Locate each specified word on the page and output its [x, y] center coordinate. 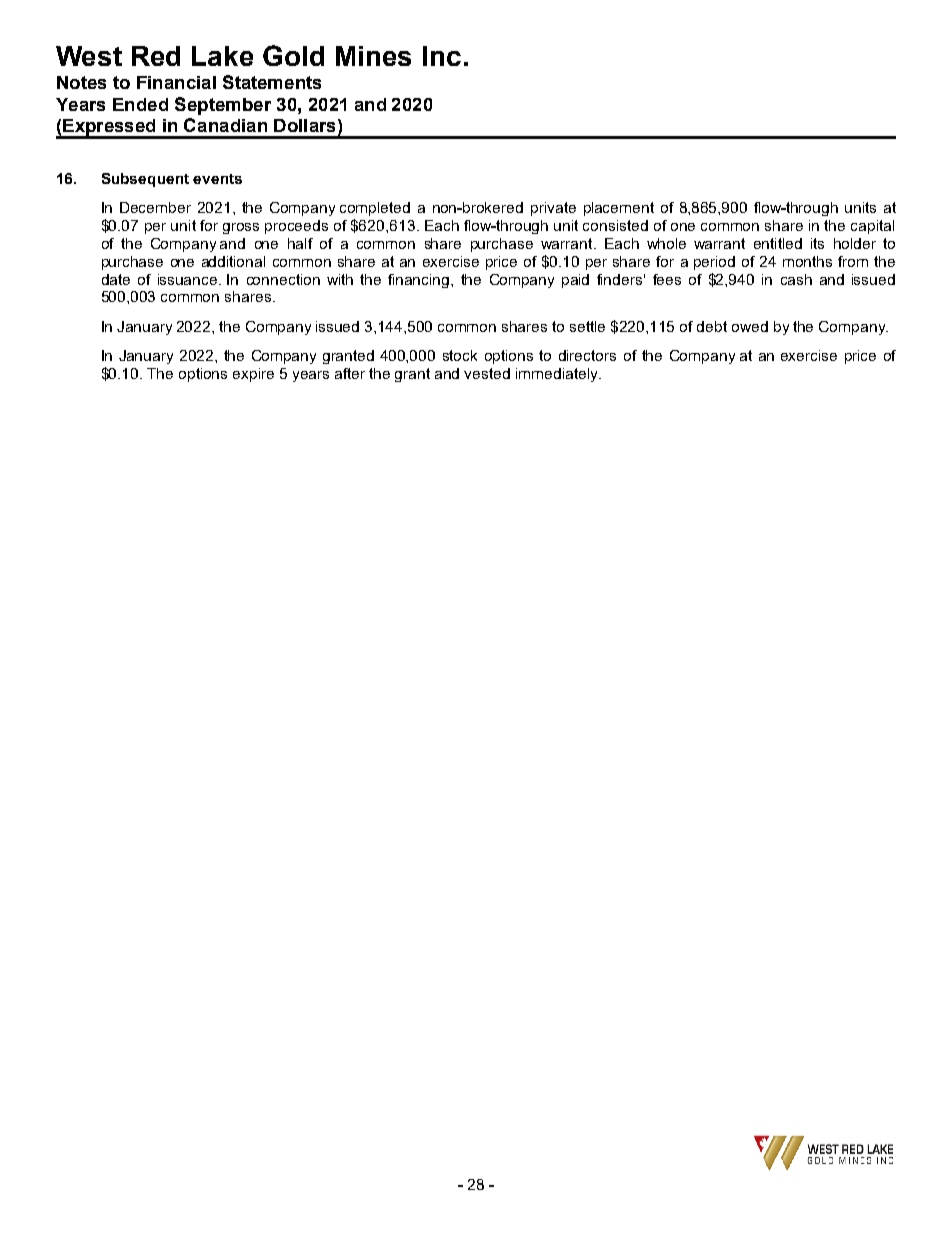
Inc [442, 56]
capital [872, 227]
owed [750, 326]
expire [253, 375]
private [553, 209]
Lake [222, 56]
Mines [373, 56]
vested [487, 373]
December [155, 207]
